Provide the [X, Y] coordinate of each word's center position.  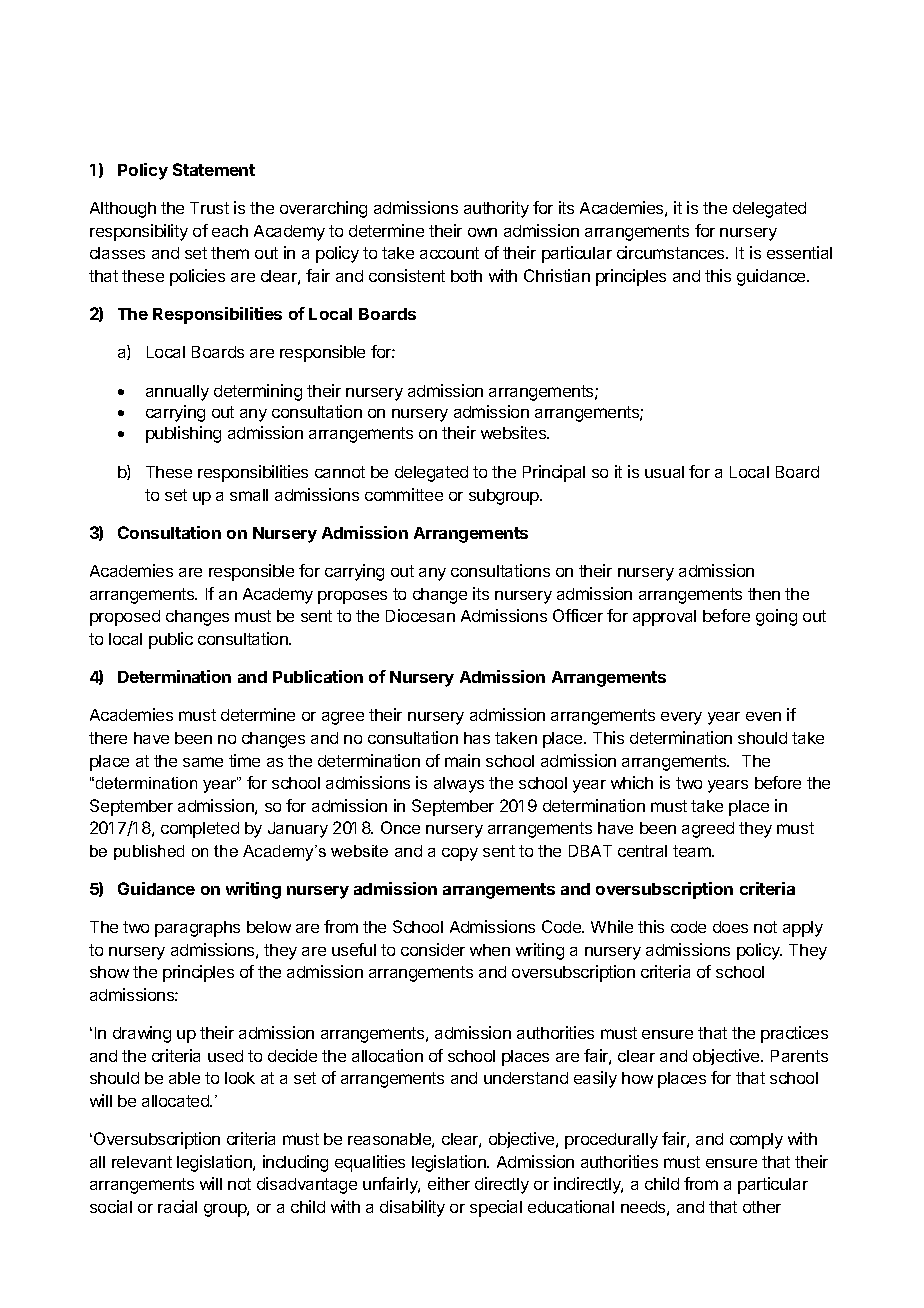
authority [496, 209]
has [477, 738]
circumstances [672, 252]
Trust [209, 208]
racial [177, 1206]
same [203, 762]
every [681, 718]
